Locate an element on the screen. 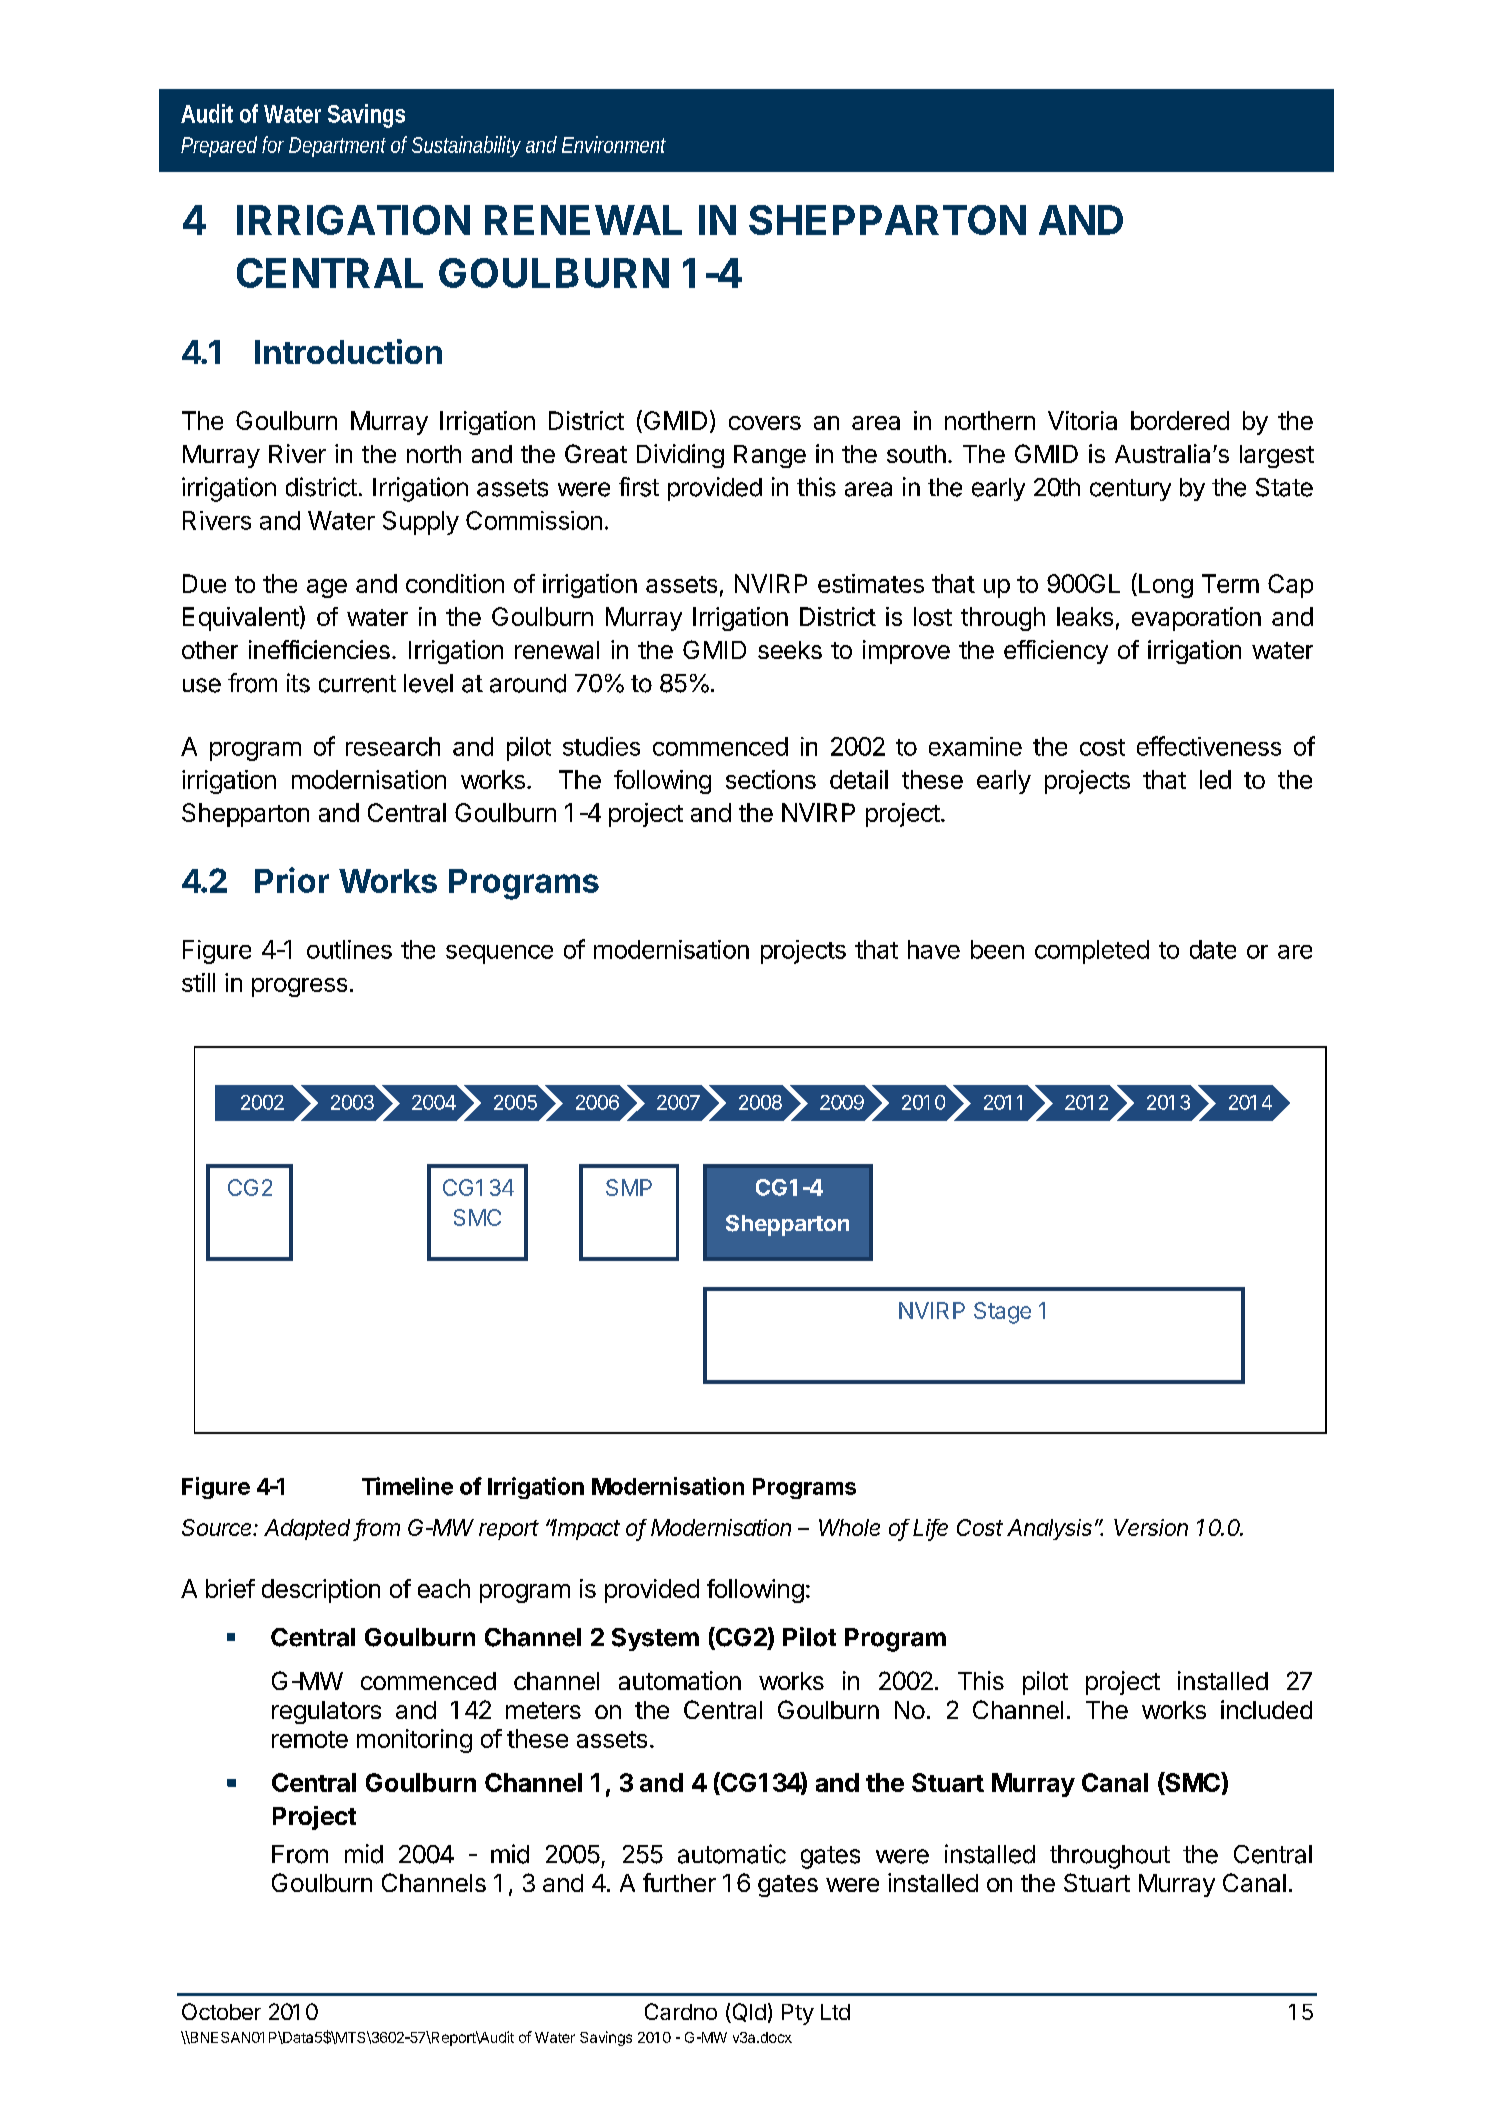  October is located at coordinates (221, 2011).
